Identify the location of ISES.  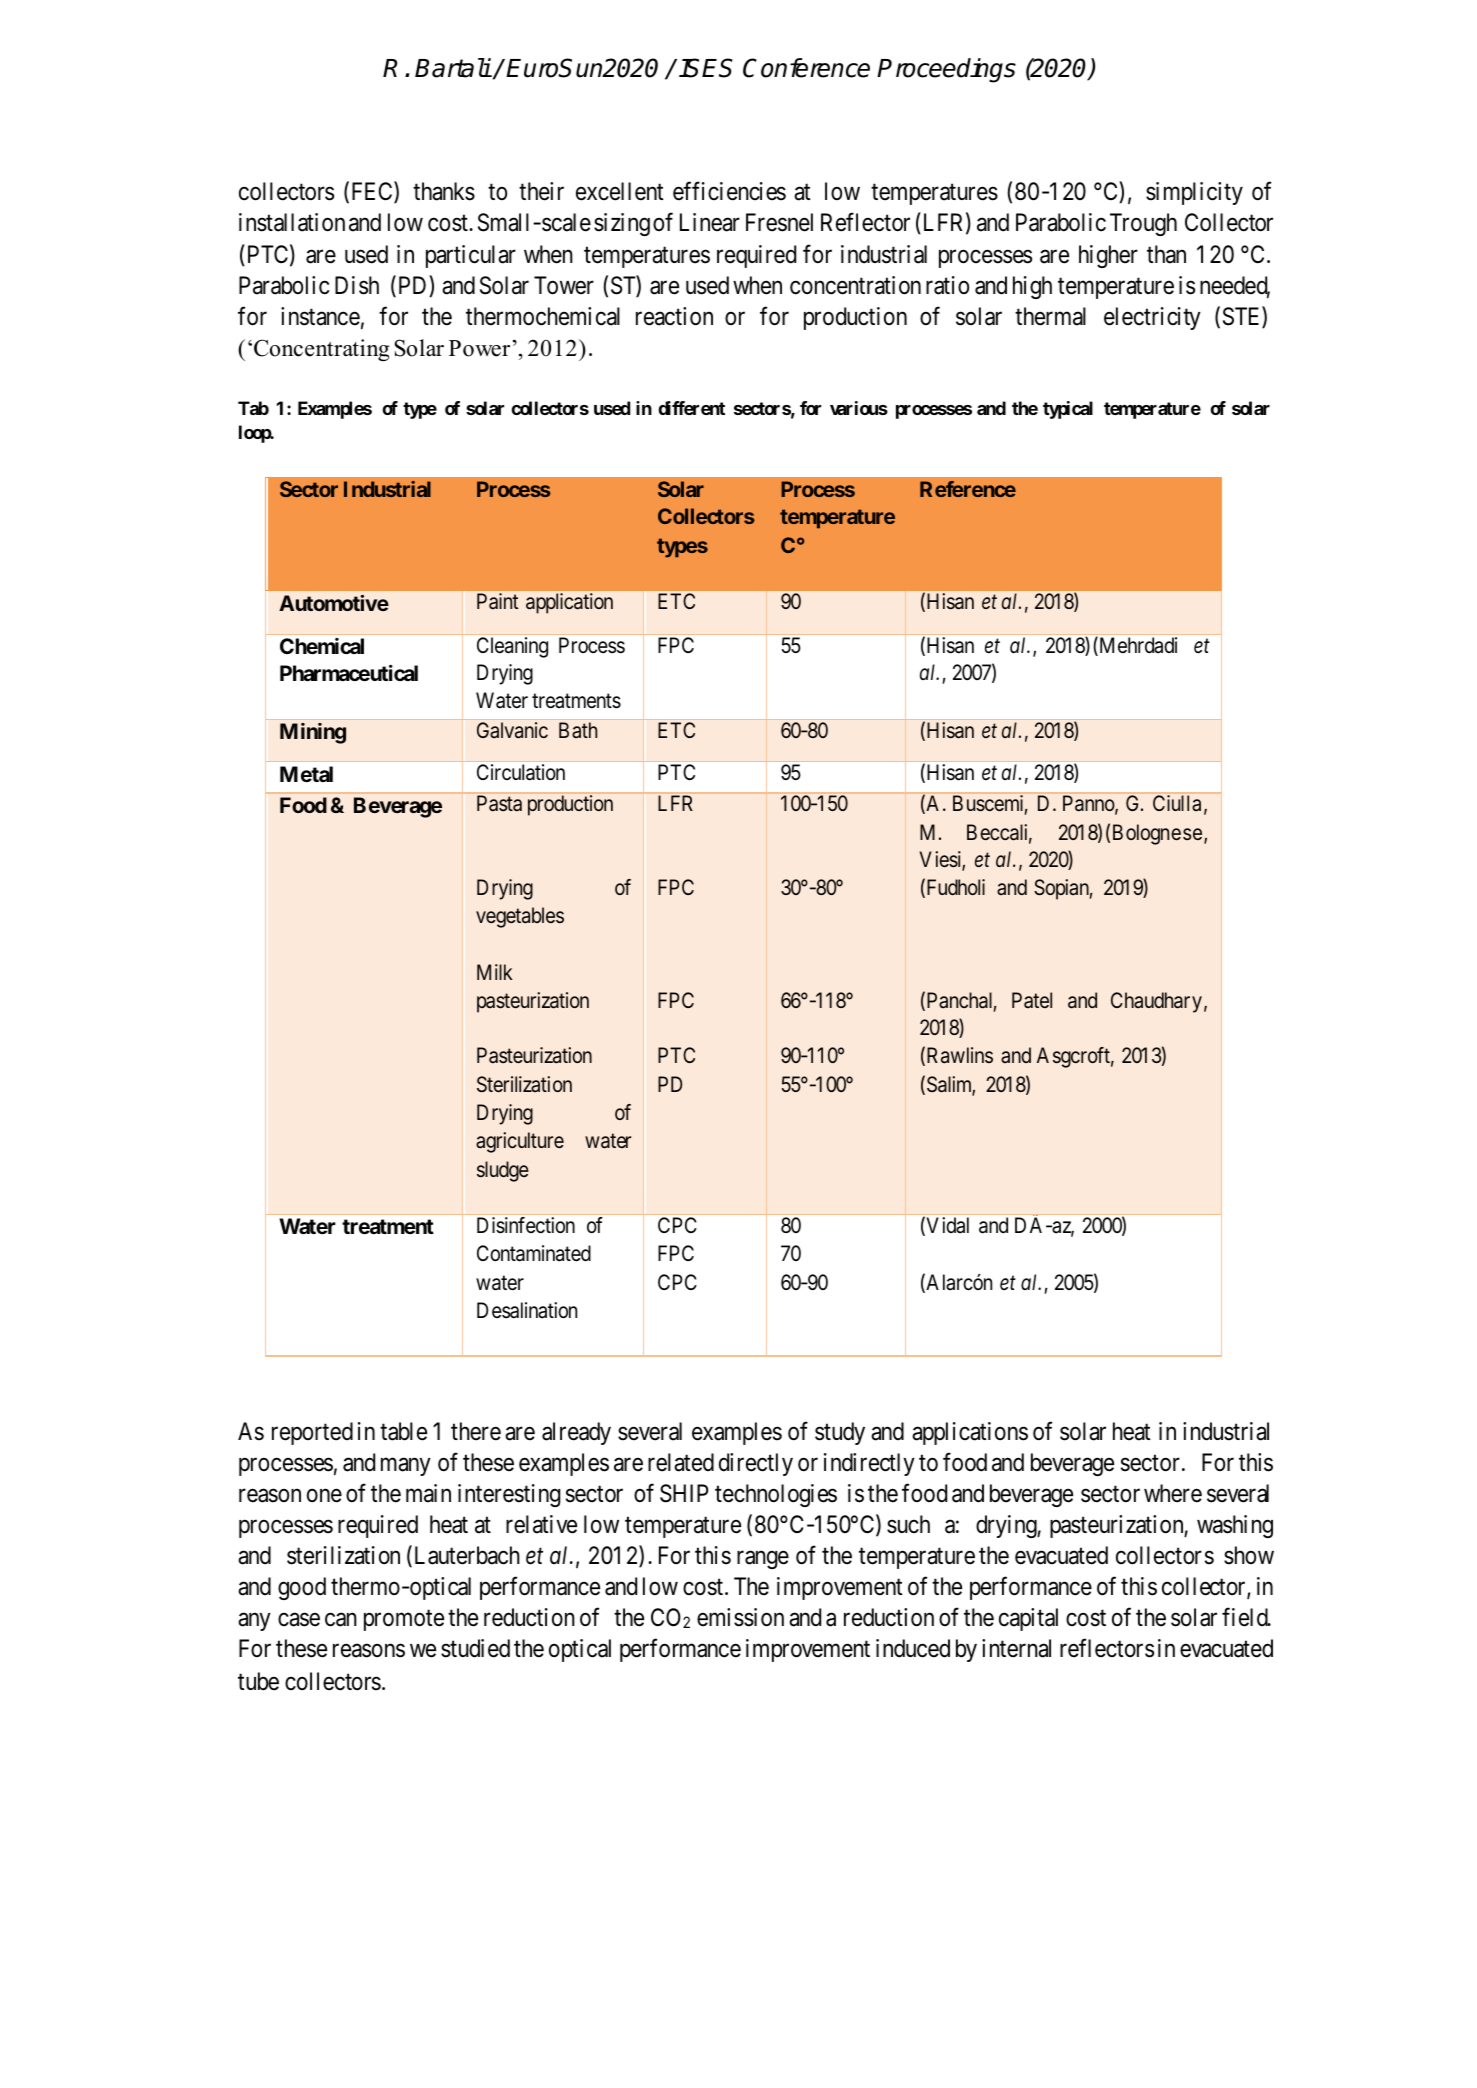
(706, 68).
